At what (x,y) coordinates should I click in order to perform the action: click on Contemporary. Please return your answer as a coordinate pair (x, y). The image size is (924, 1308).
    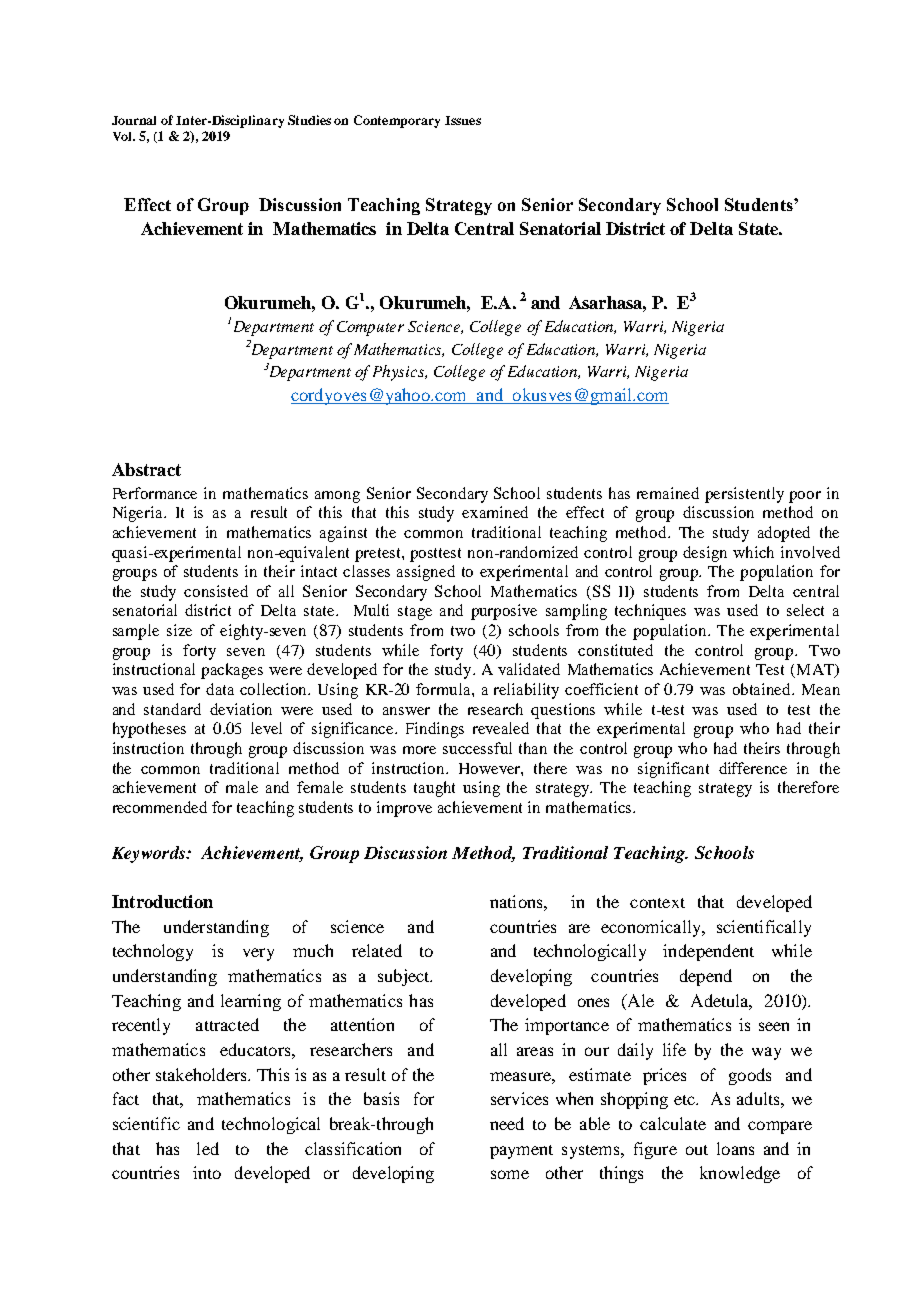
    Looking at the image, I should click on (397, 121).
